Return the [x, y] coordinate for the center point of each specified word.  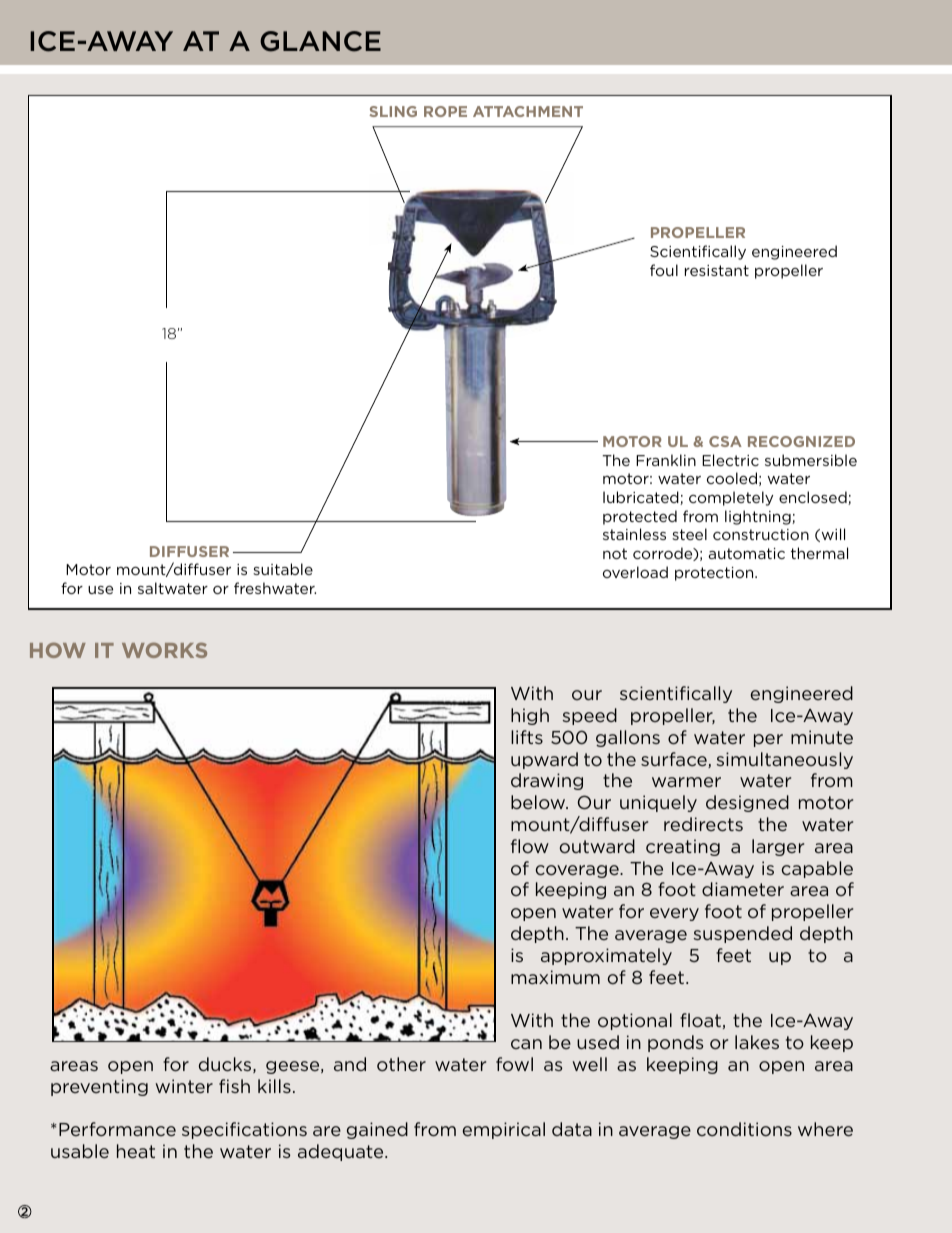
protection [715, 574]
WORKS [164, 650]
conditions [744, 1129]
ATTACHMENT [528, 111]
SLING [393, 111]
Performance [117, 1129]
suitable [283, 569]
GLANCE [320, 41]
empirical [504, 1130]
